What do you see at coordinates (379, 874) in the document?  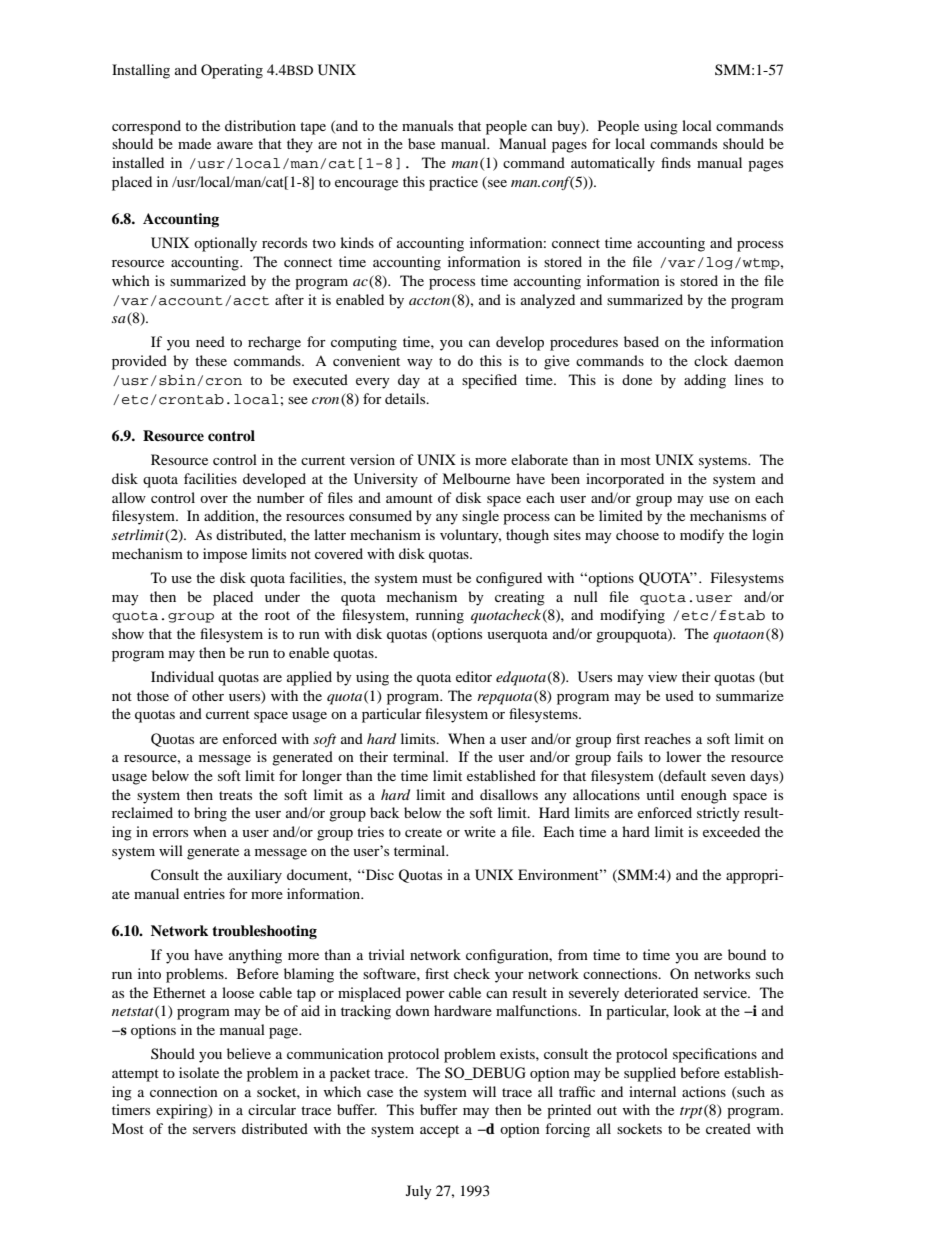 I see `Disc` at bounding box center [379, 874].
